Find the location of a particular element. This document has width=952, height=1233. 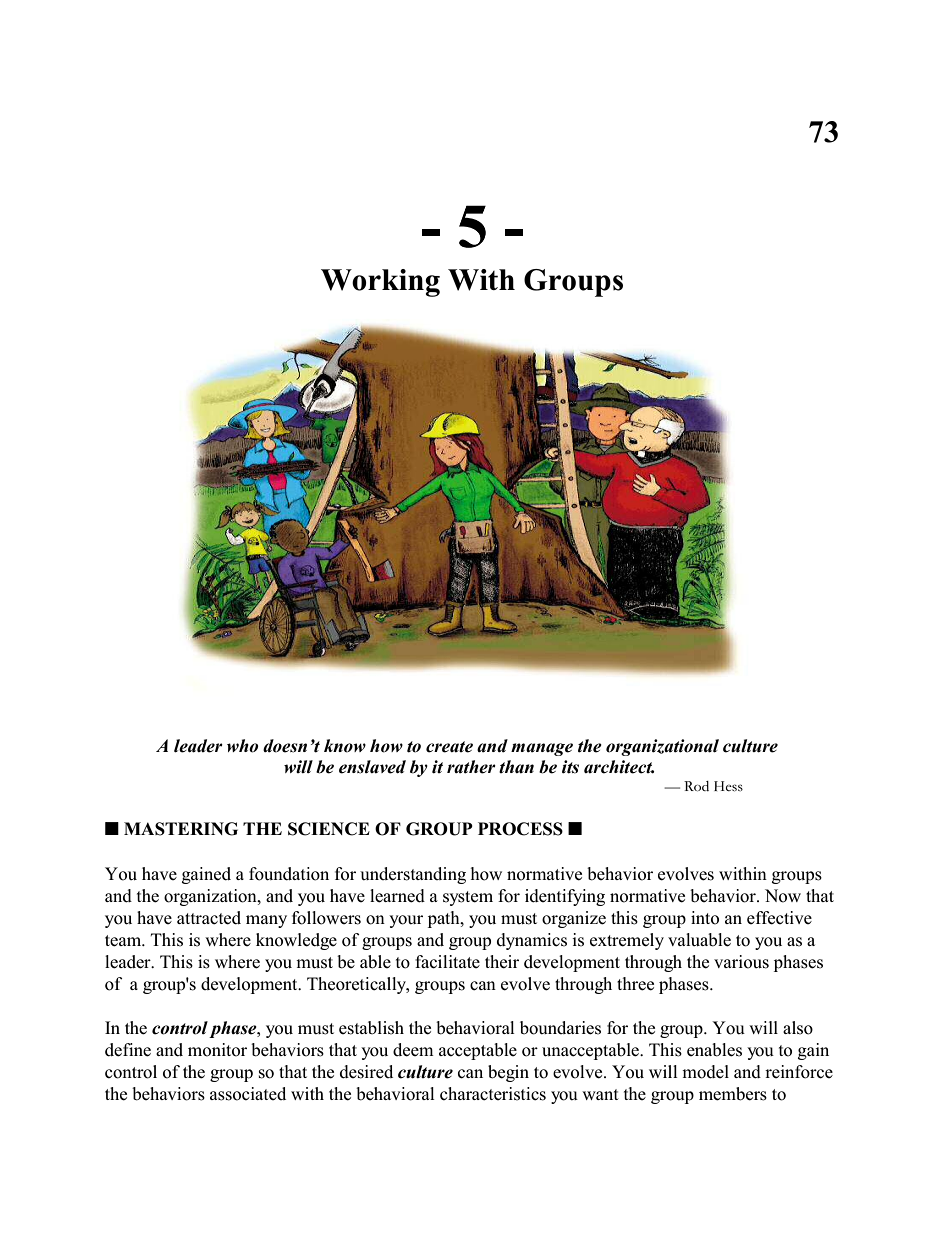

rather is located at coordinates (471, 767).
